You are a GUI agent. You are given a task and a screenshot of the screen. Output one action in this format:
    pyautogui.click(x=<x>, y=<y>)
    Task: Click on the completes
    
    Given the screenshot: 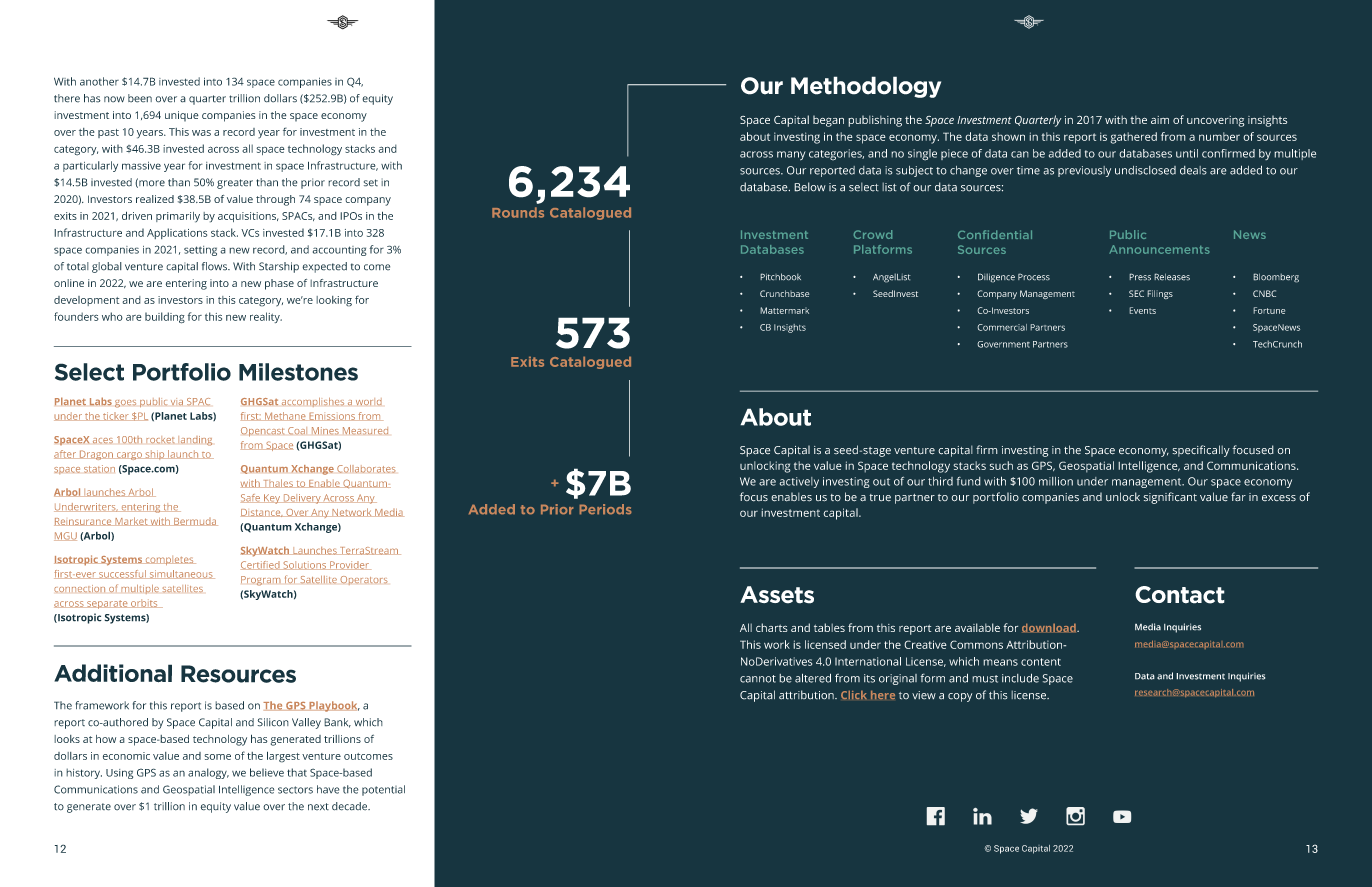 What is the action you would take?
    pyautogui.click(x=169, y=560)
